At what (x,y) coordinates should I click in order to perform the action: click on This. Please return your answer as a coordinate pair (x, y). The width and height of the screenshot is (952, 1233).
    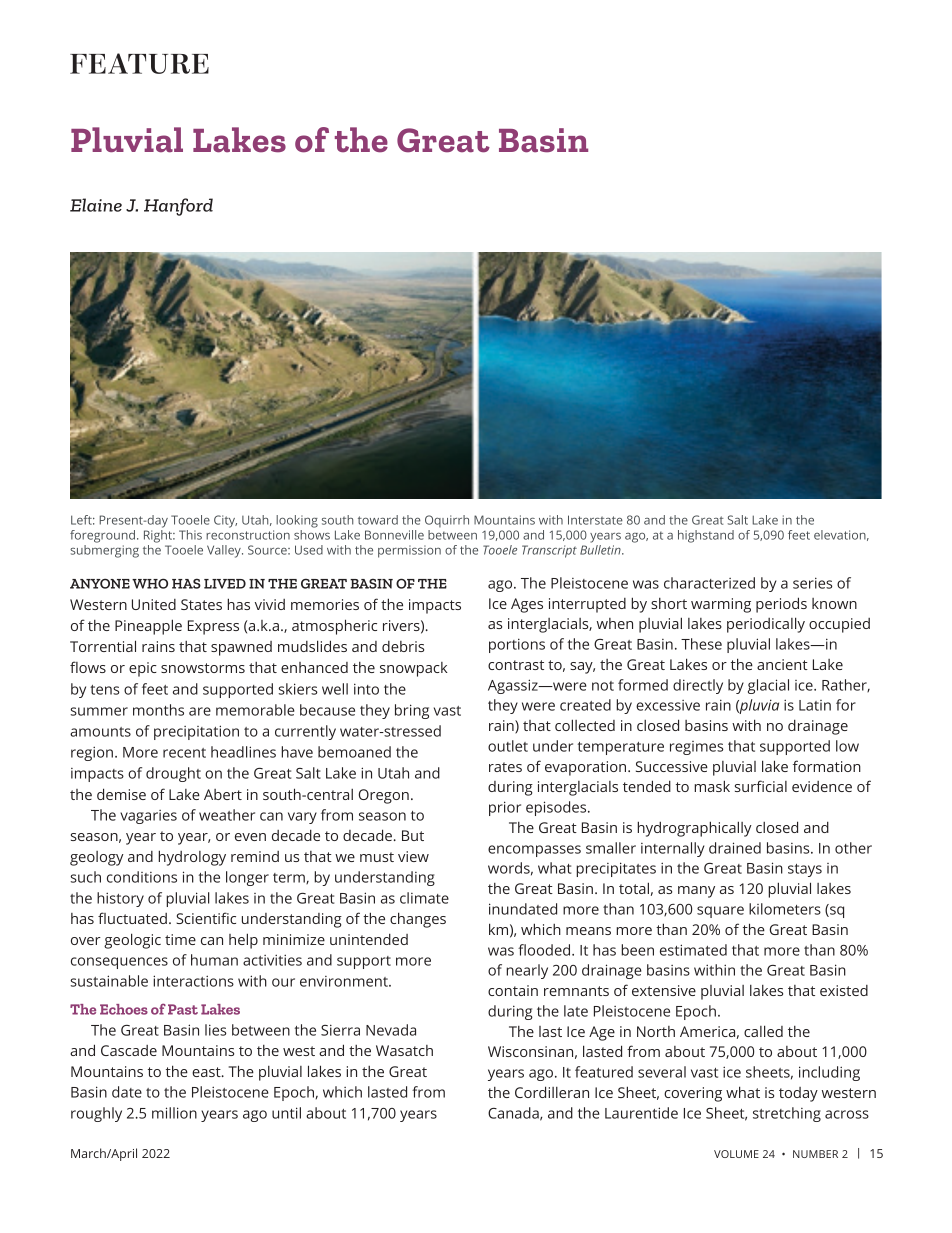
    Looking at the image, I should click on (190, 535).
